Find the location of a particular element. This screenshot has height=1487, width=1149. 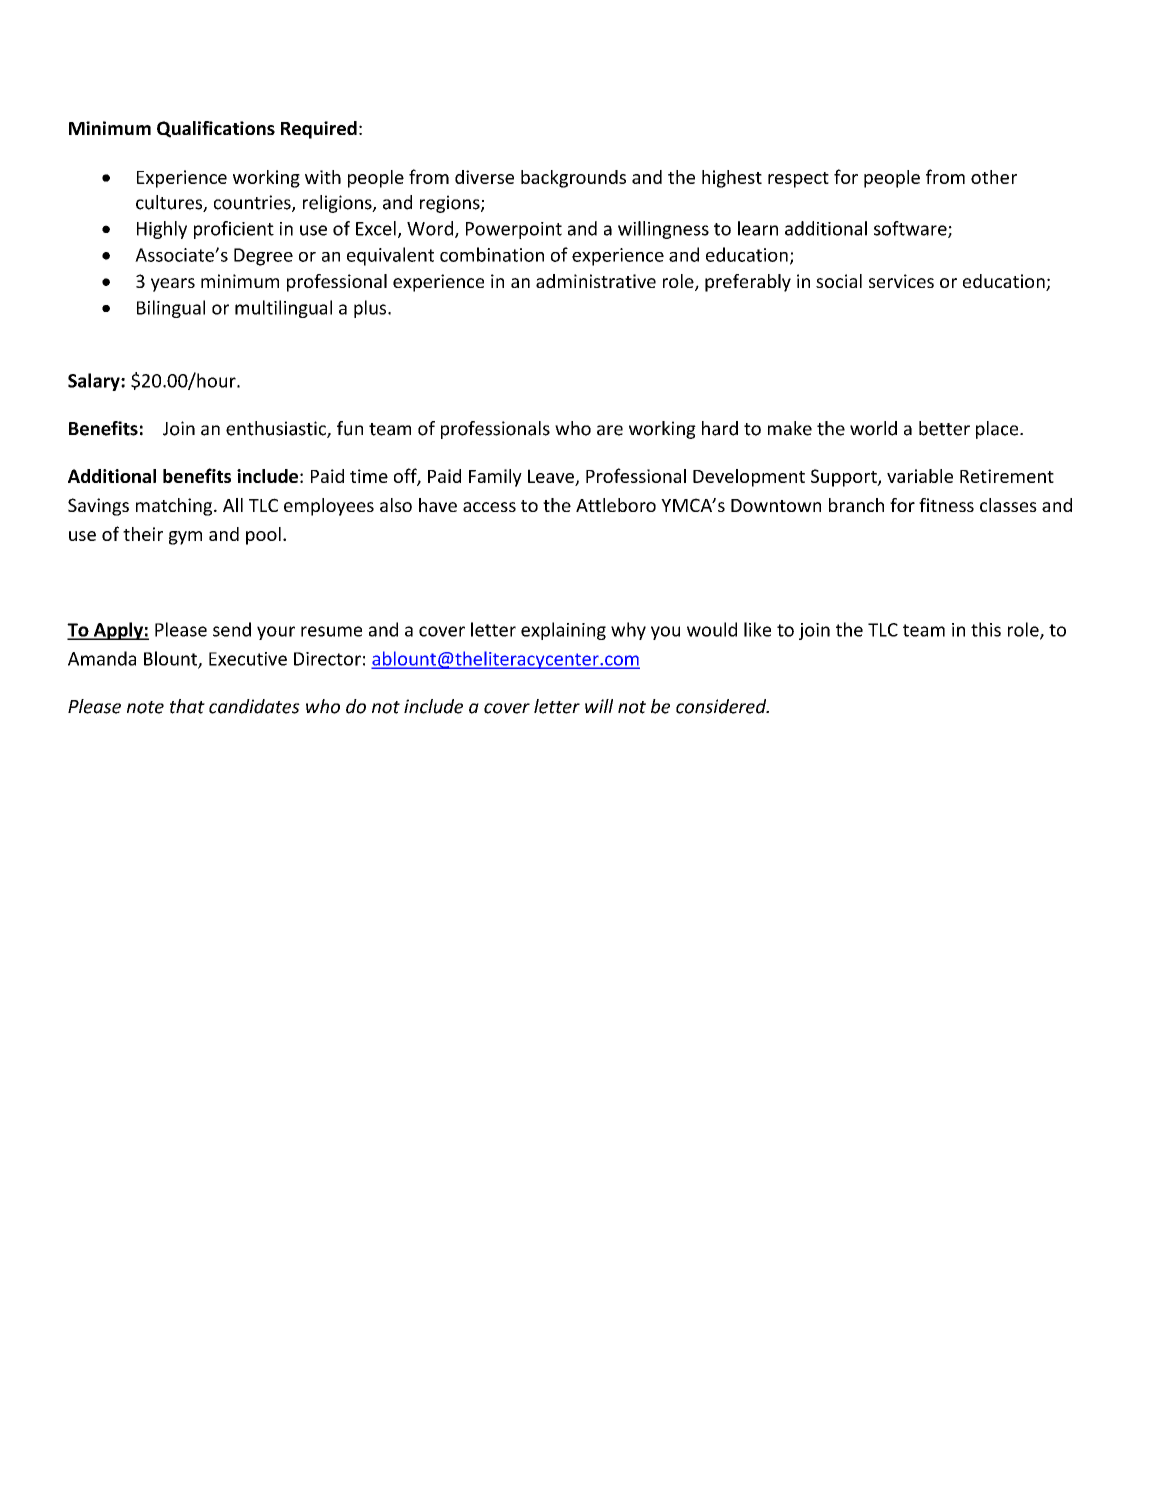

enthusiastic is located at coordinates (277, 429).
